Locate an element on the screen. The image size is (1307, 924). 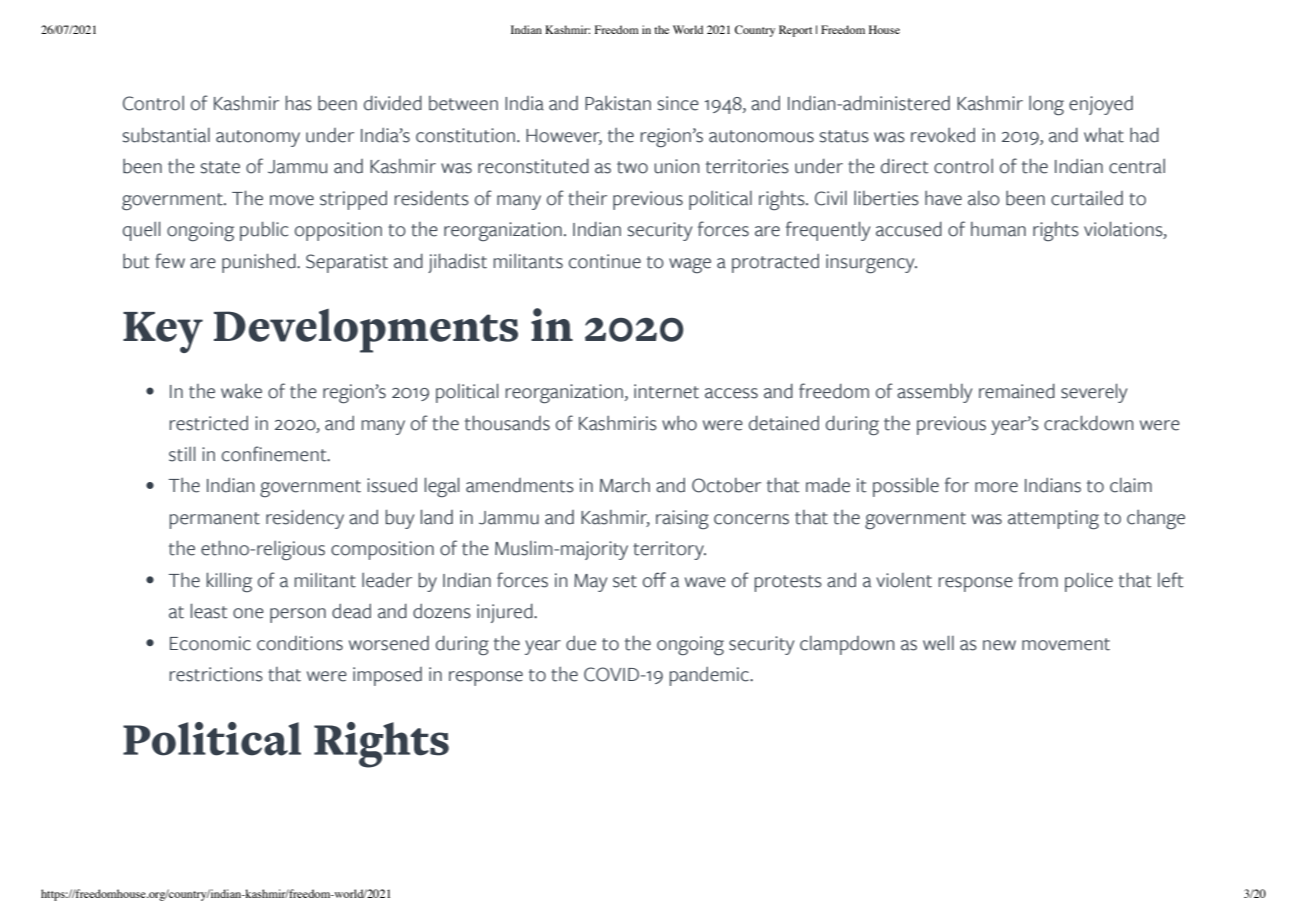
Key is located at coordinates (163, 332).
